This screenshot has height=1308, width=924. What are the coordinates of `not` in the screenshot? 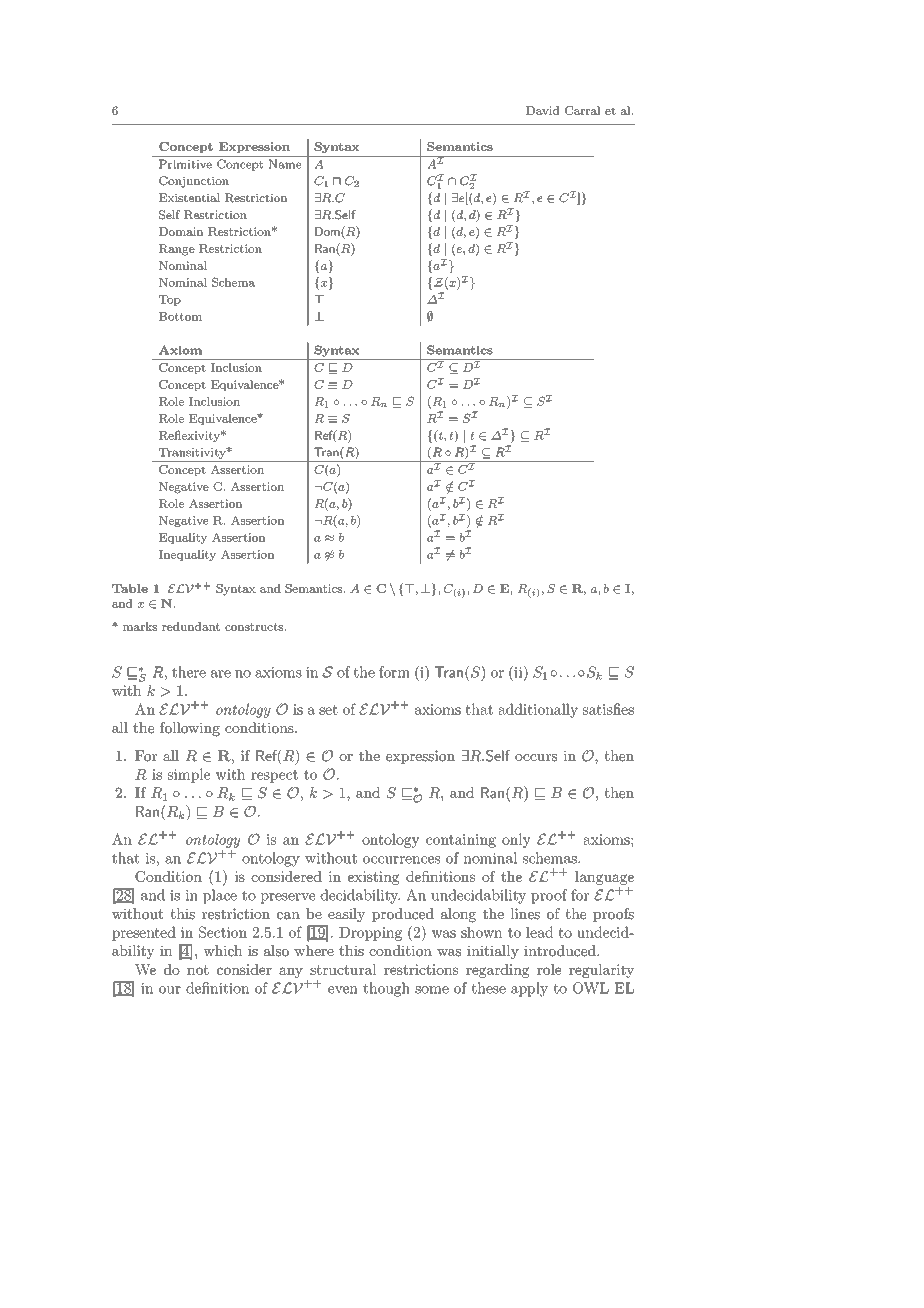 It's located at (198, 970).
